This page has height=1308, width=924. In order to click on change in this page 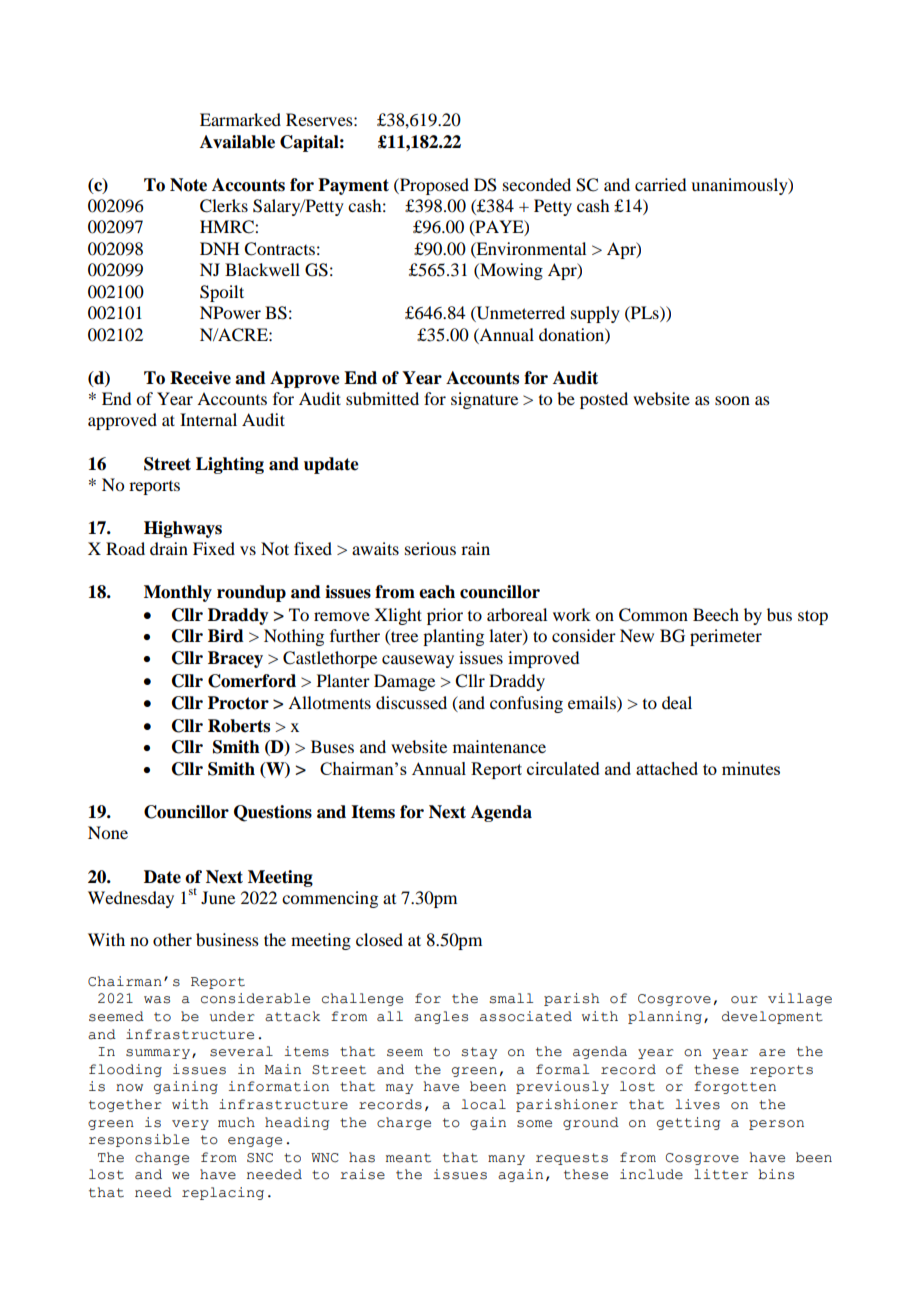, I will do `click(162, 1158)`.
